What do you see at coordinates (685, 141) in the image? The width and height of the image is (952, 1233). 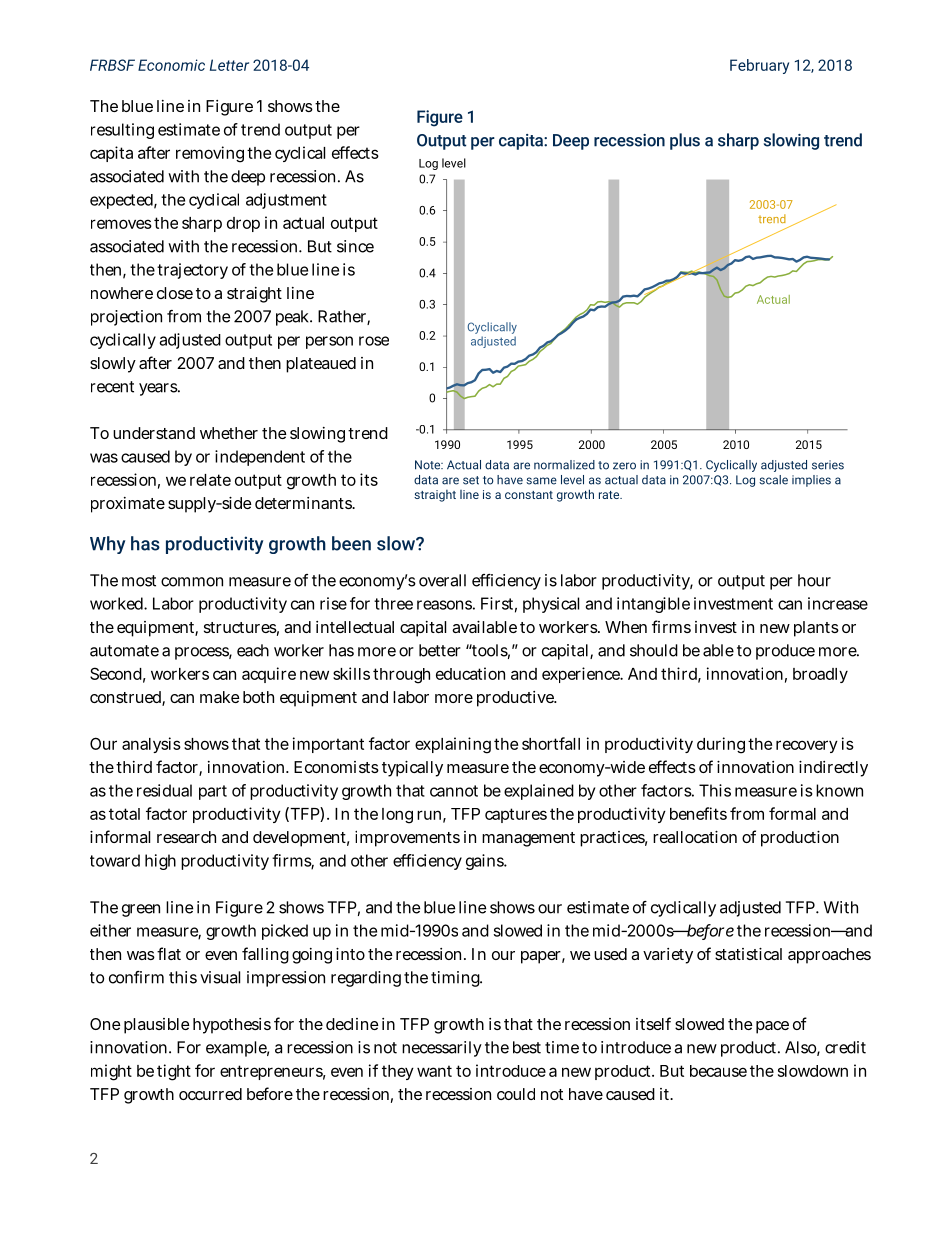 I see `plus` at bounding box center [685, 141].
